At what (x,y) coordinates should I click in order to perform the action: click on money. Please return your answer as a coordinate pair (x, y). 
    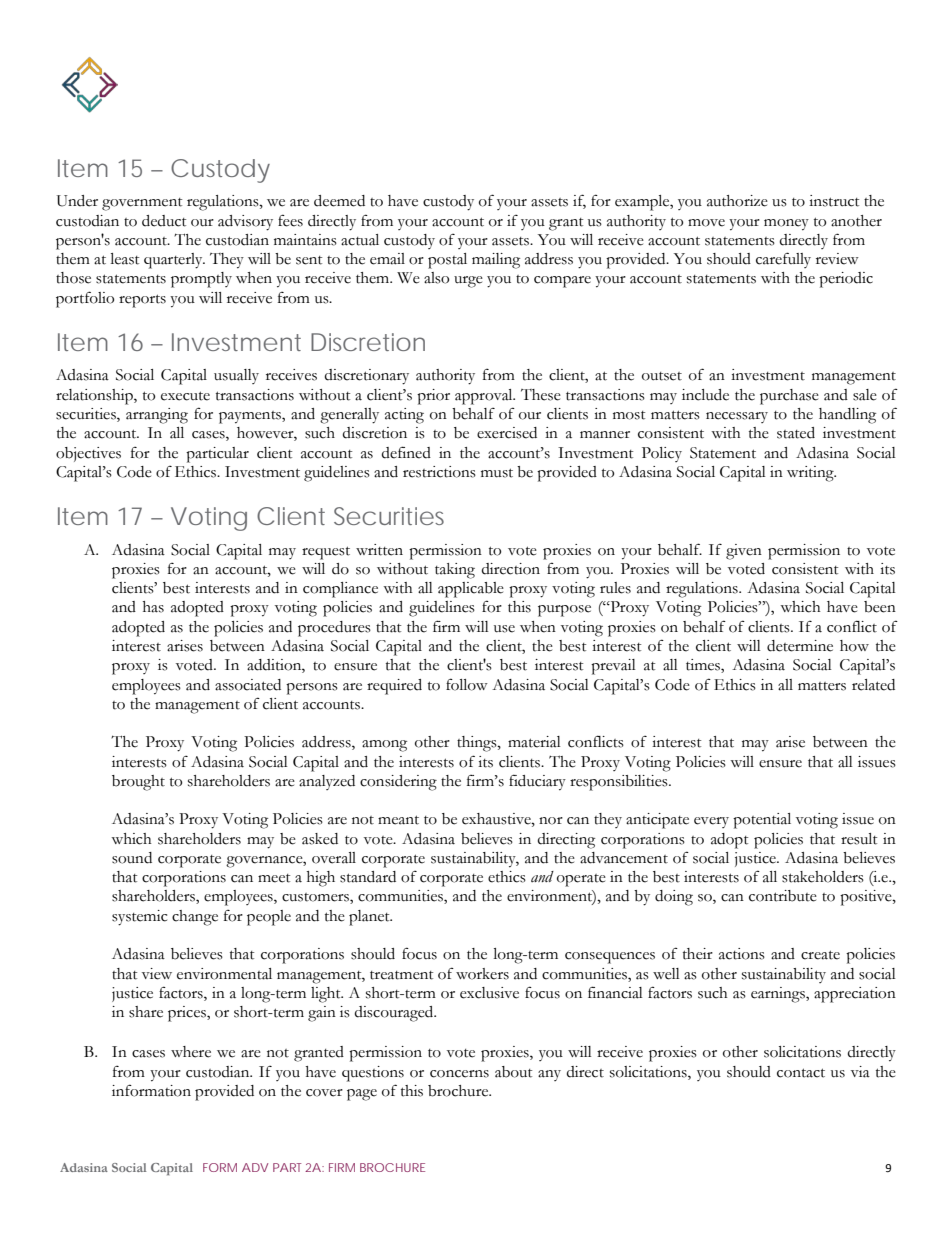
    Looking at the image, I should click on (786, 225).
